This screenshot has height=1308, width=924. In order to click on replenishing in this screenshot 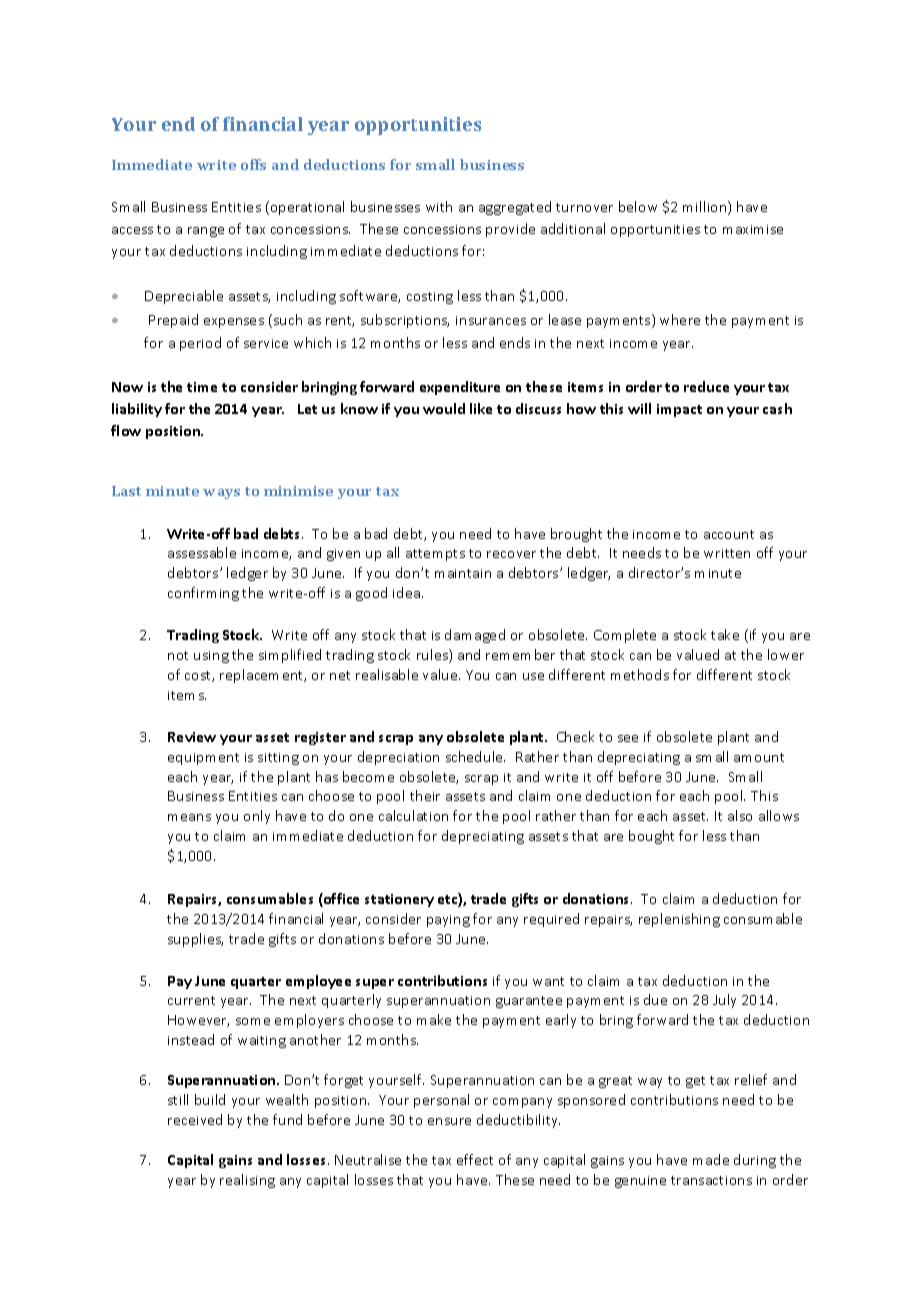, I will do `click(679, 920)`.
